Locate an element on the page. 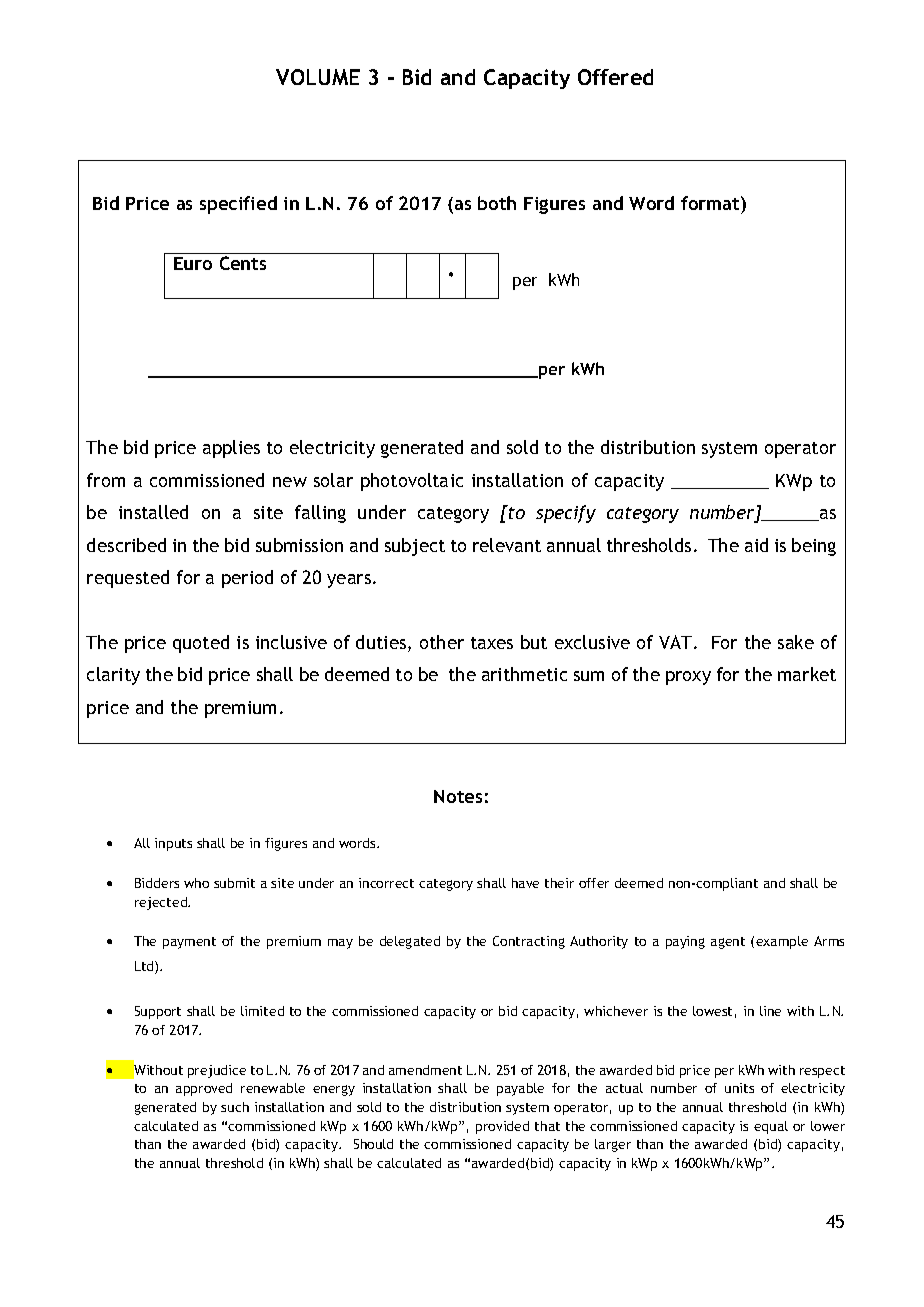 The width and height of the image is (924, 1307). Notes is located at coordinates (458, 796).
